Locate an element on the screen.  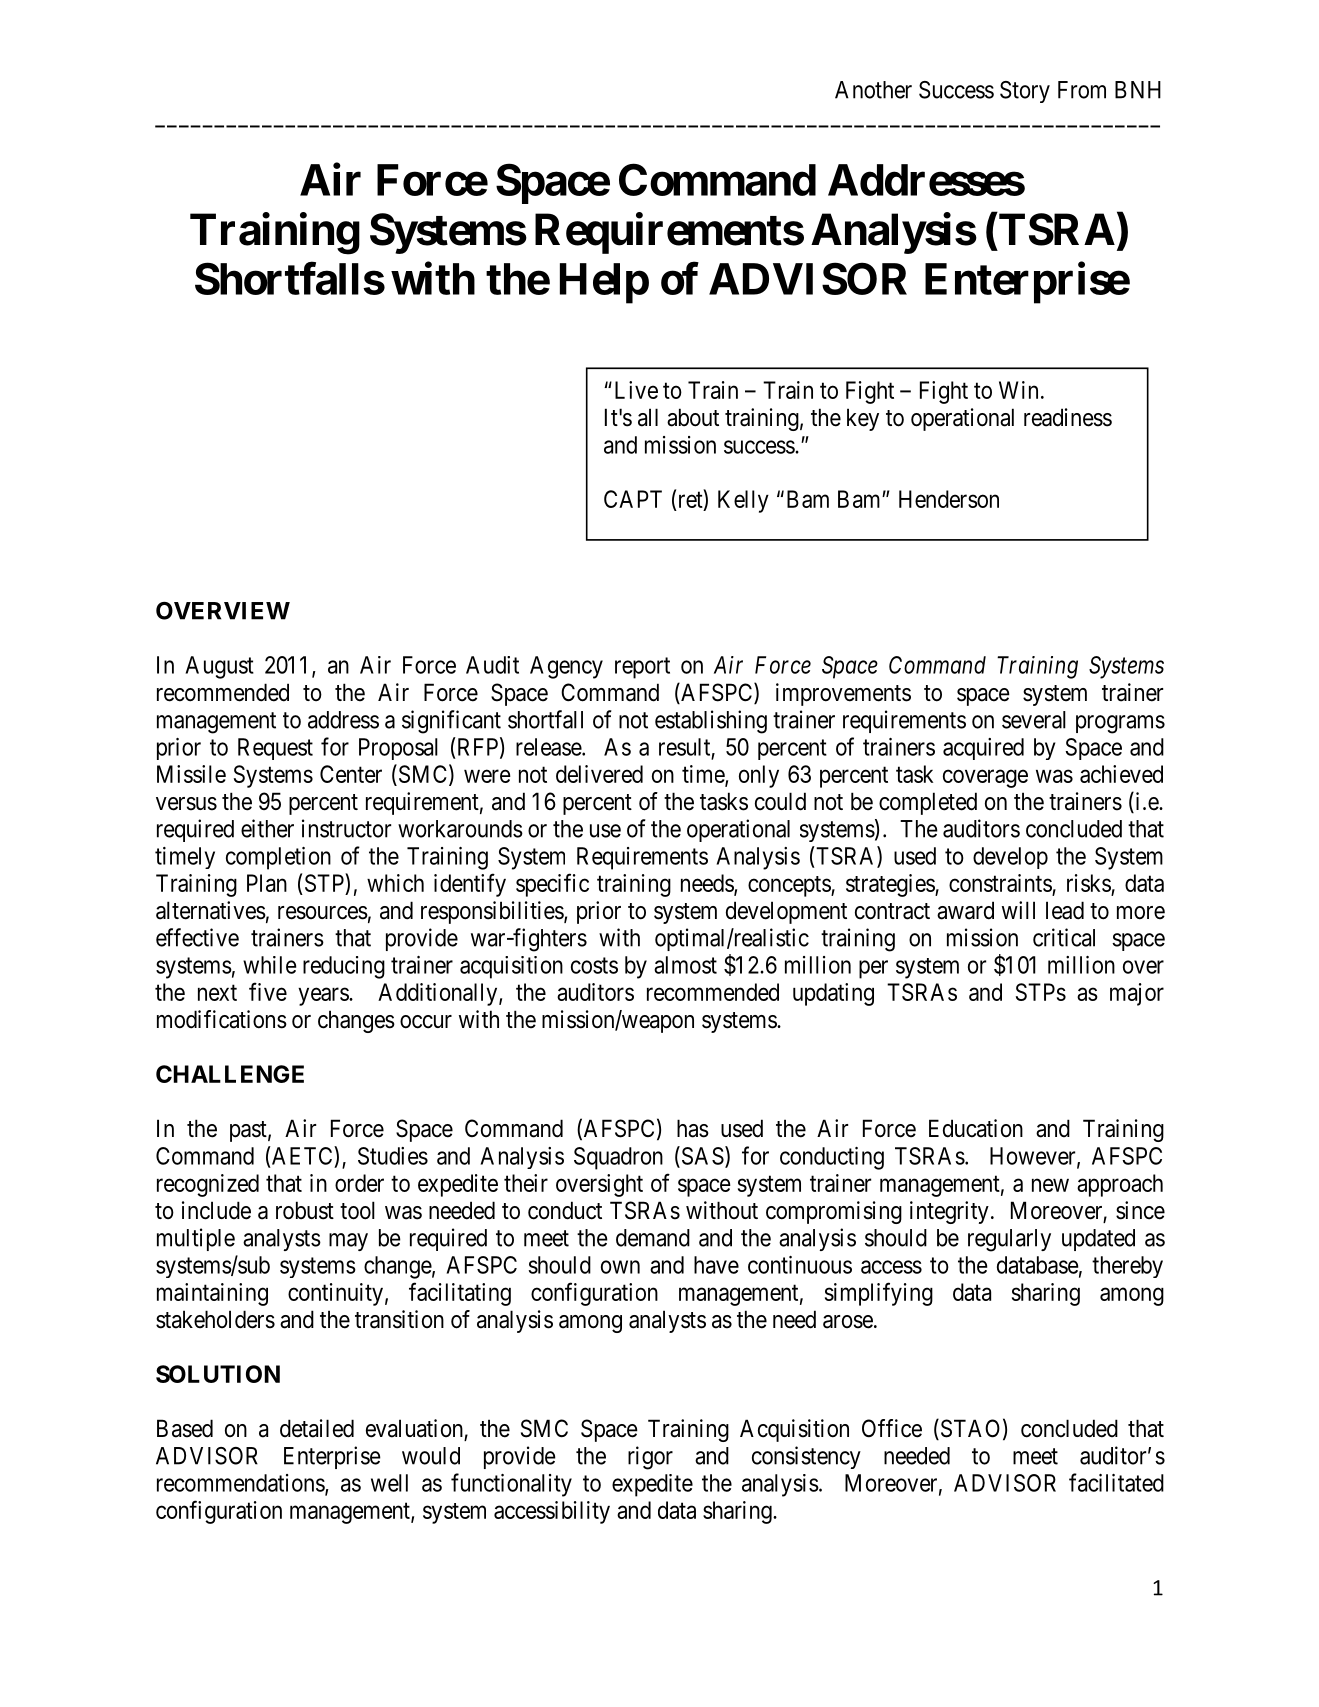
acquired is located at coordinates (983, 749).
